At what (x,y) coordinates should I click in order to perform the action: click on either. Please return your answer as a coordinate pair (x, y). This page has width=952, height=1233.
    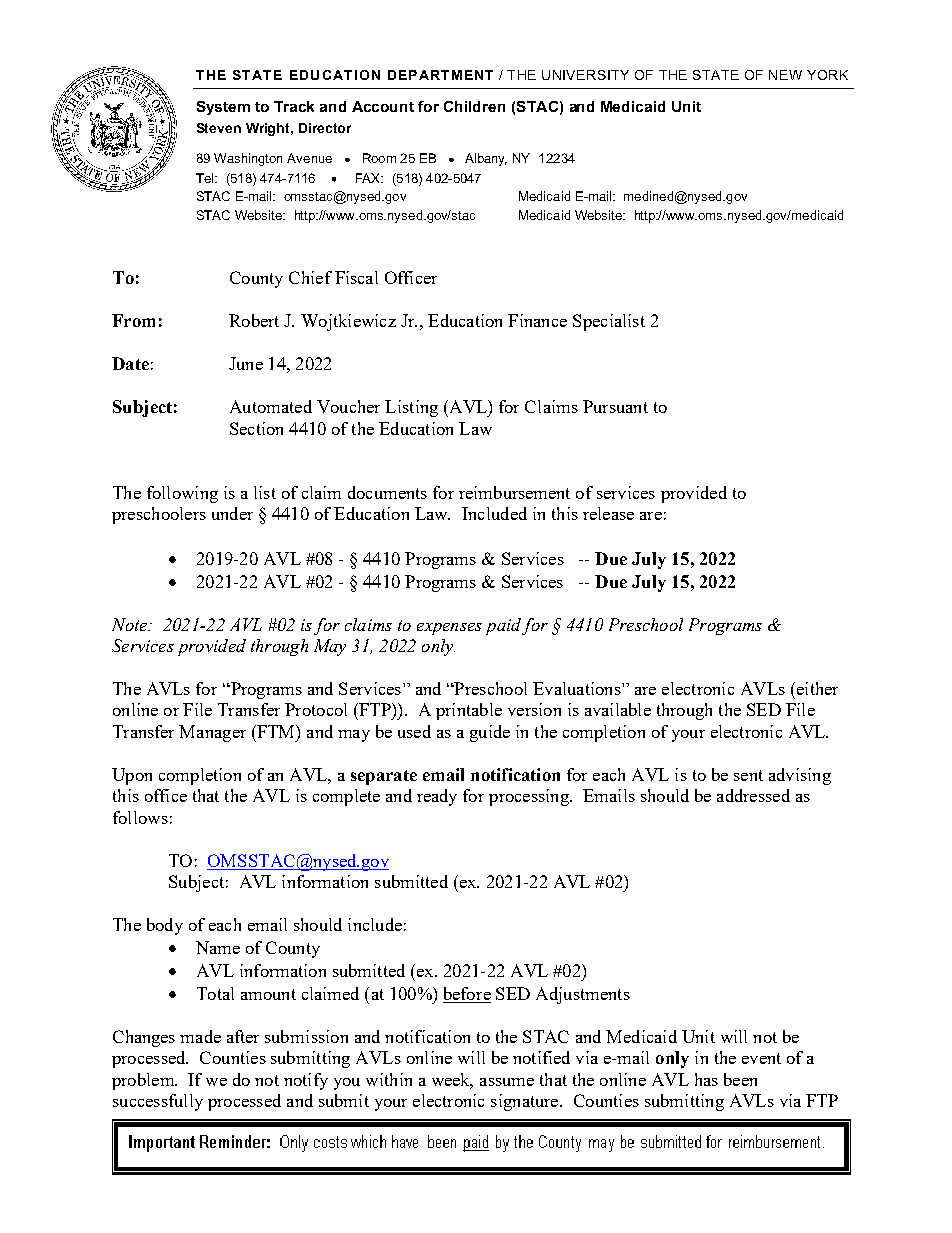
    Looking at the image, I should click on (816, 688).
